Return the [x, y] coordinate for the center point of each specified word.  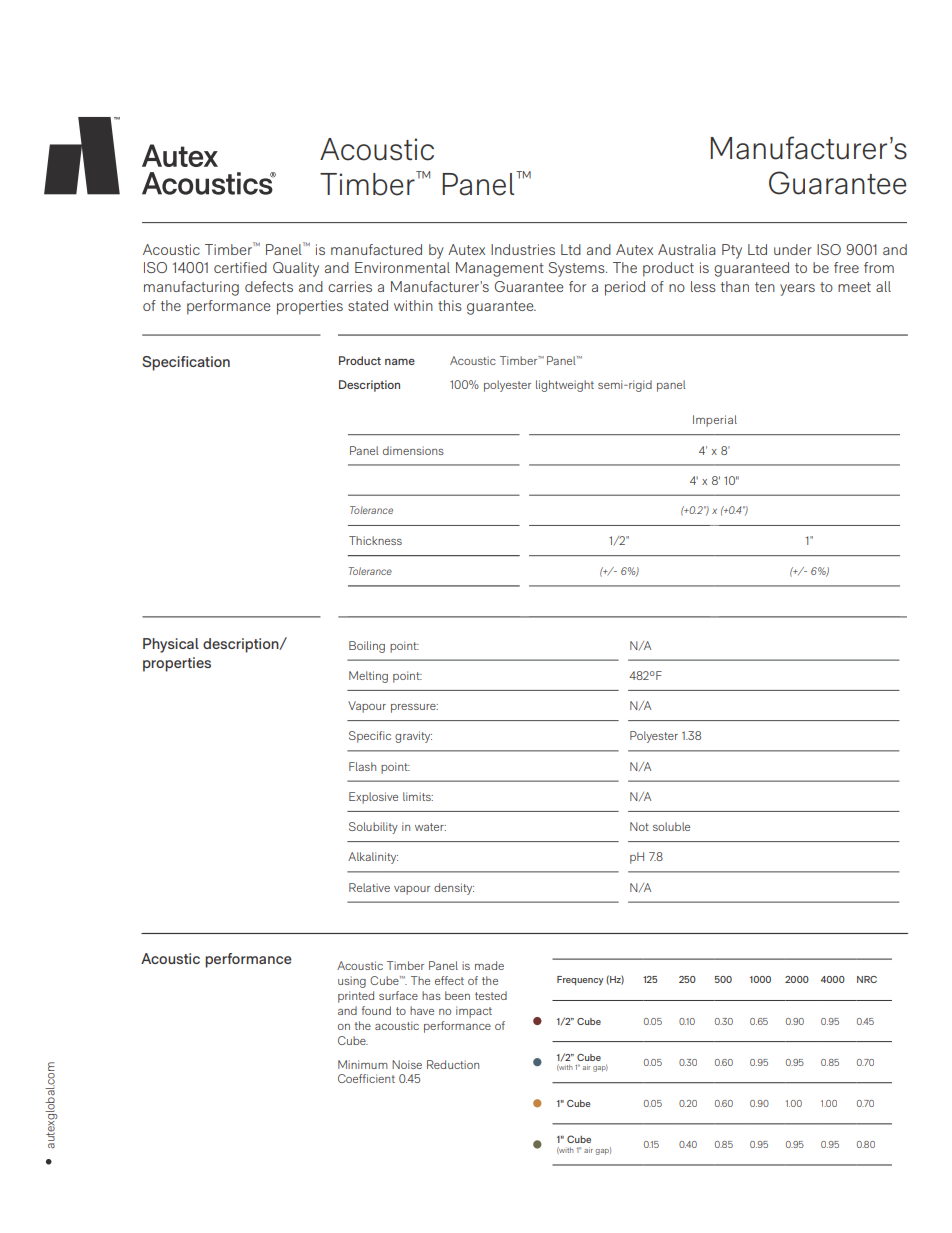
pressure [414, 708]
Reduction [453, 1064]
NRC [867, 979]
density [454, 889]
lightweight [565, 386]
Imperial [715, 421]
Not [639, 826]
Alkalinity [373, 858]
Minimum [363, 1064]
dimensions [413, 450]
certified [240, 267]
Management [500, 269]
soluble [671, 826]
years [797, 290]
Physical [171, 645]
